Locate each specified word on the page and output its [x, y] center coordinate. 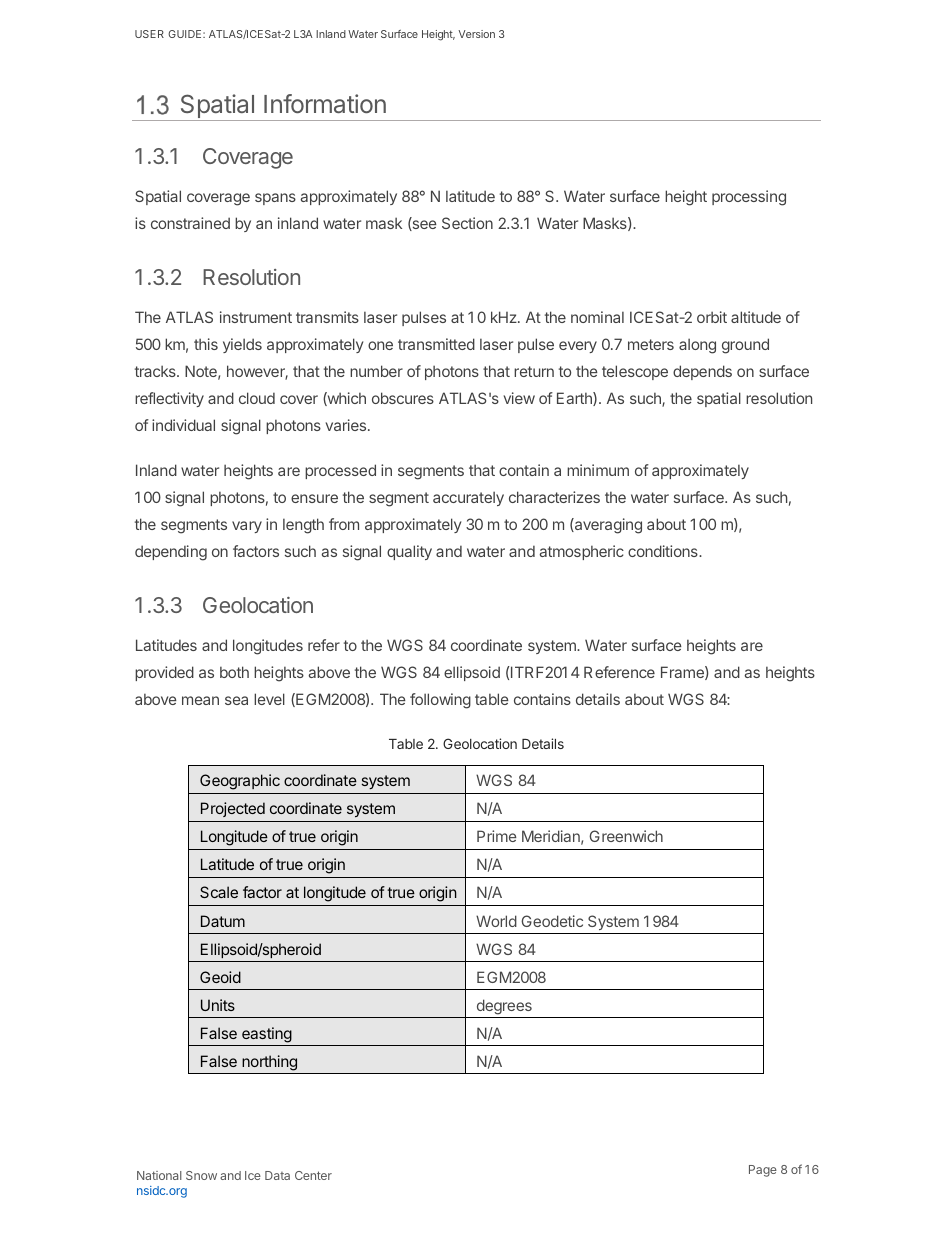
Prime [497, 836]
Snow [201, 1175]
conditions [664, 551]
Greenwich [626, 836]
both [234, 672]
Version [476, 34]
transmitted [436, 344]
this [206, 344]
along [697, 346]
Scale [219, 892]
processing [749, 198]
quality [409, 552]
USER [149, 34]
